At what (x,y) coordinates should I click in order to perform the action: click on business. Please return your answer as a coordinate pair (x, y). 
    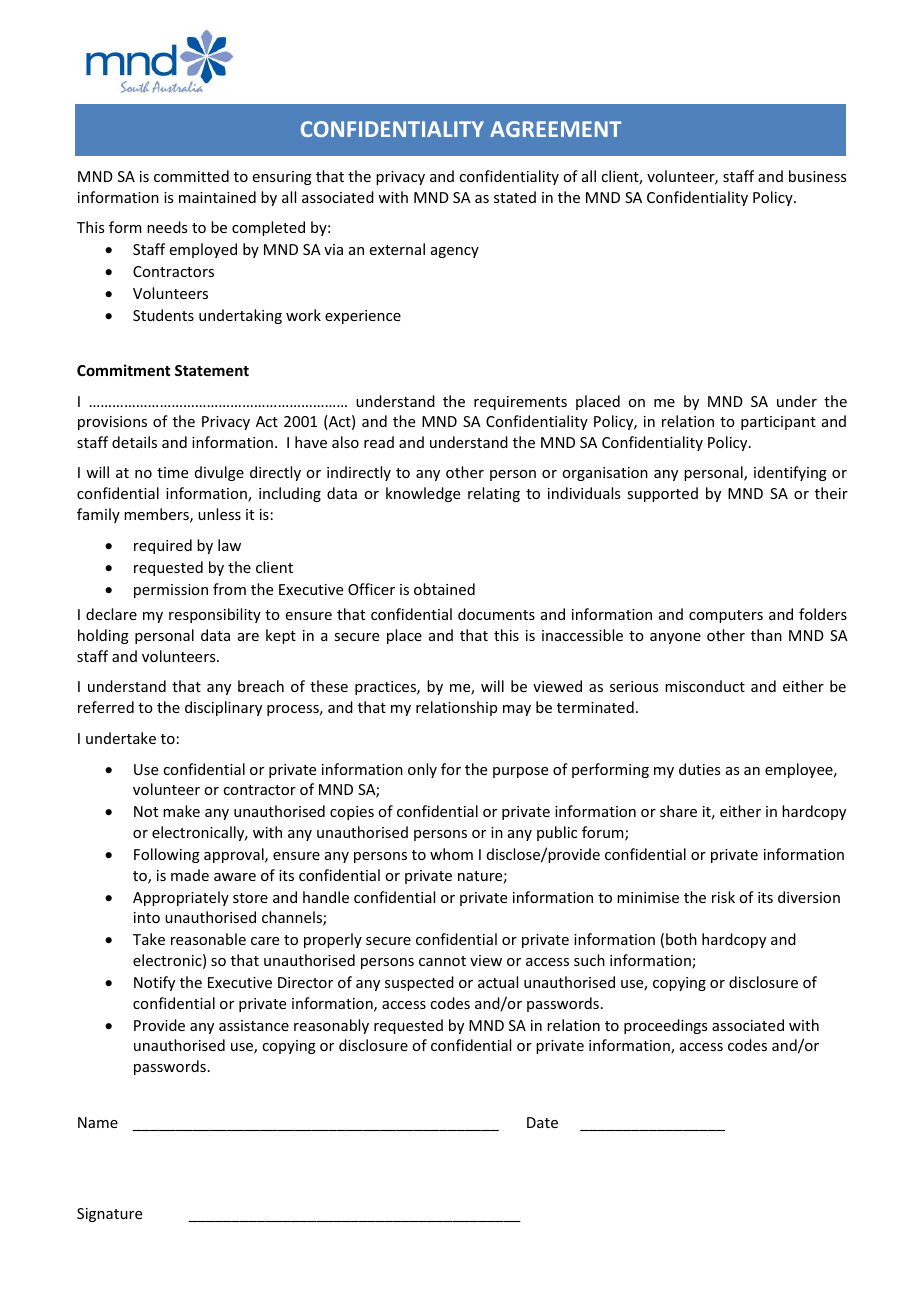
    Looking at the image, I should click on (817, 176).
